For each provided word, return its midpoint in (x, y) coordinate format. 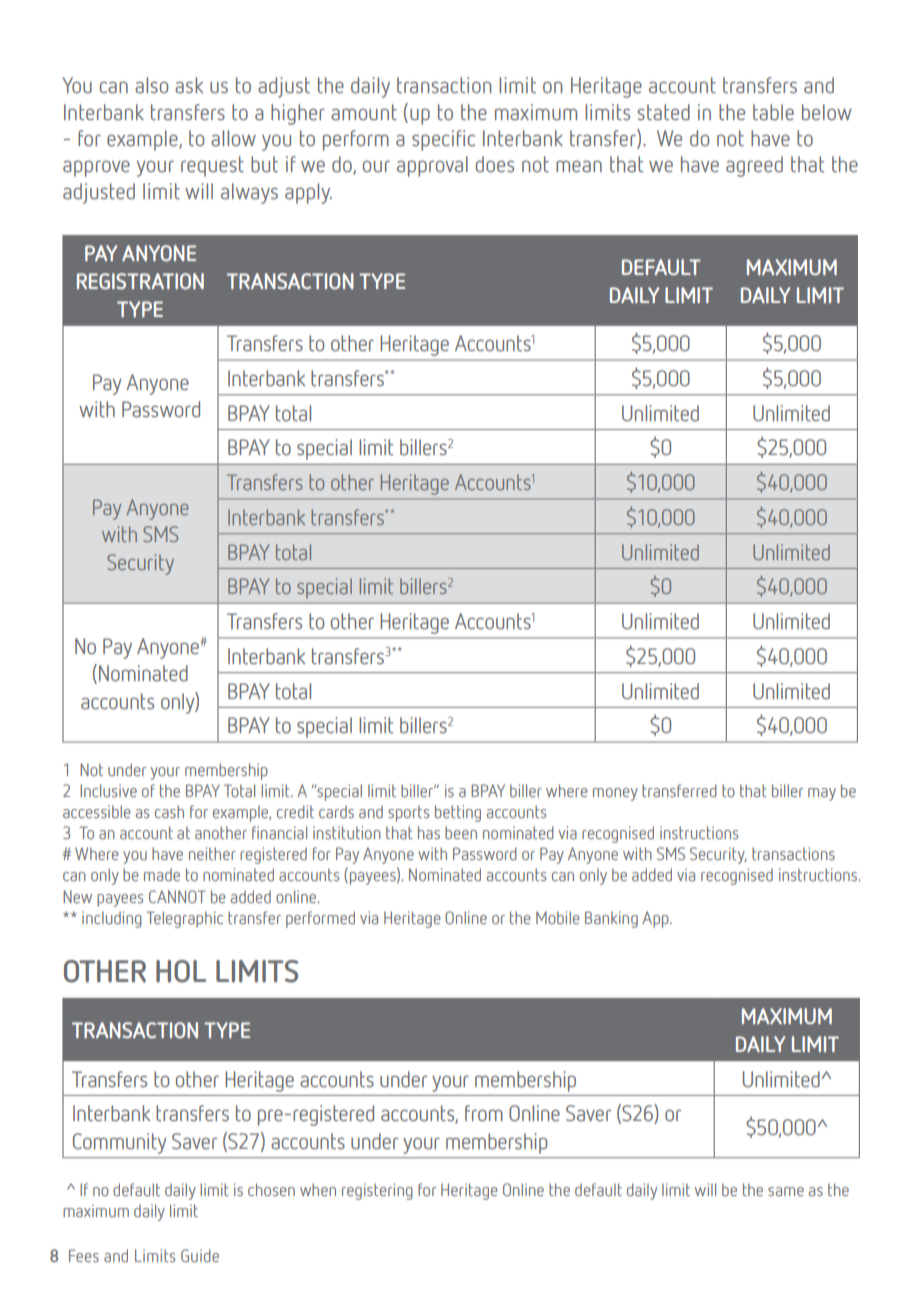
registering (377, 1191)
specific (443, 140)
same (786, 1191)
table (773, 112)
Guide (200, 1255)
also (151, 85)
